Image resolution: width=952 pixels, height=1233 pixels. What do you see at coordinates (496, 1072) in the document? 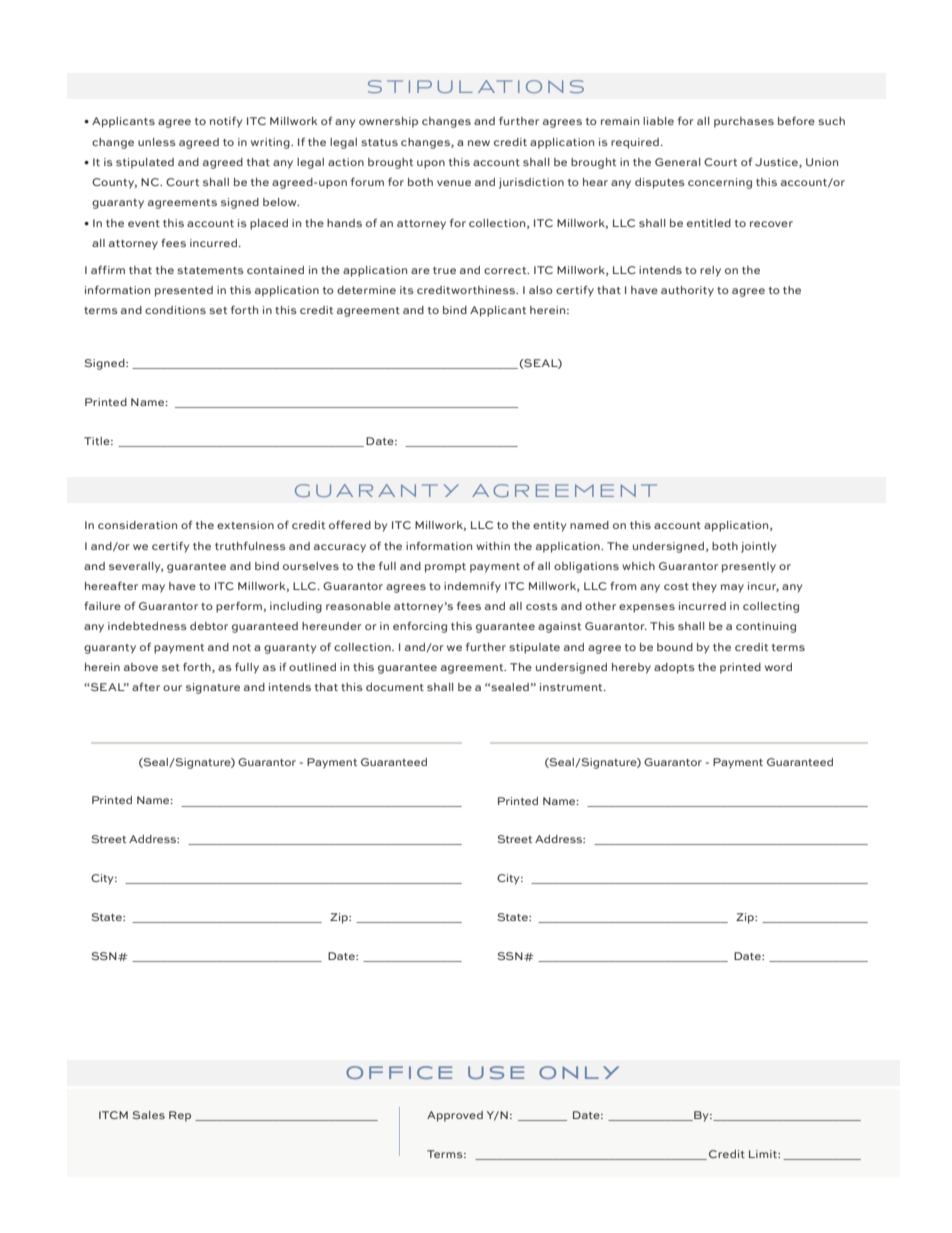
I see `USE` at bounding box center [496, 1072].
